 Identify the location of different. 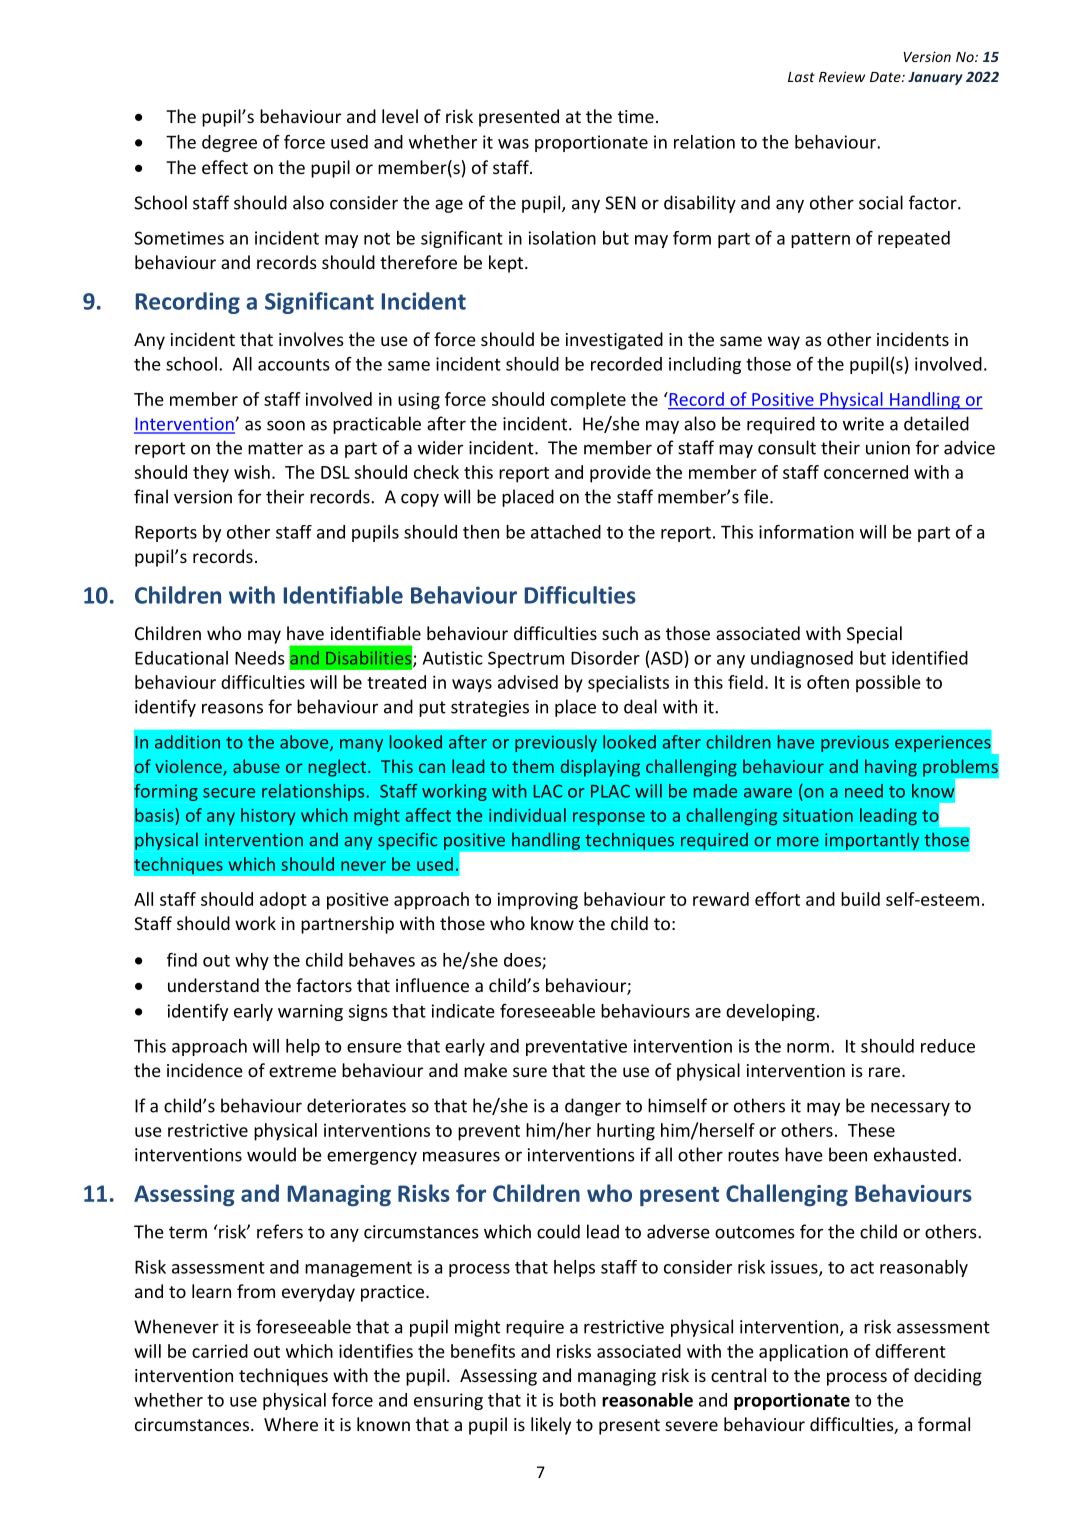
(910, 1351).
